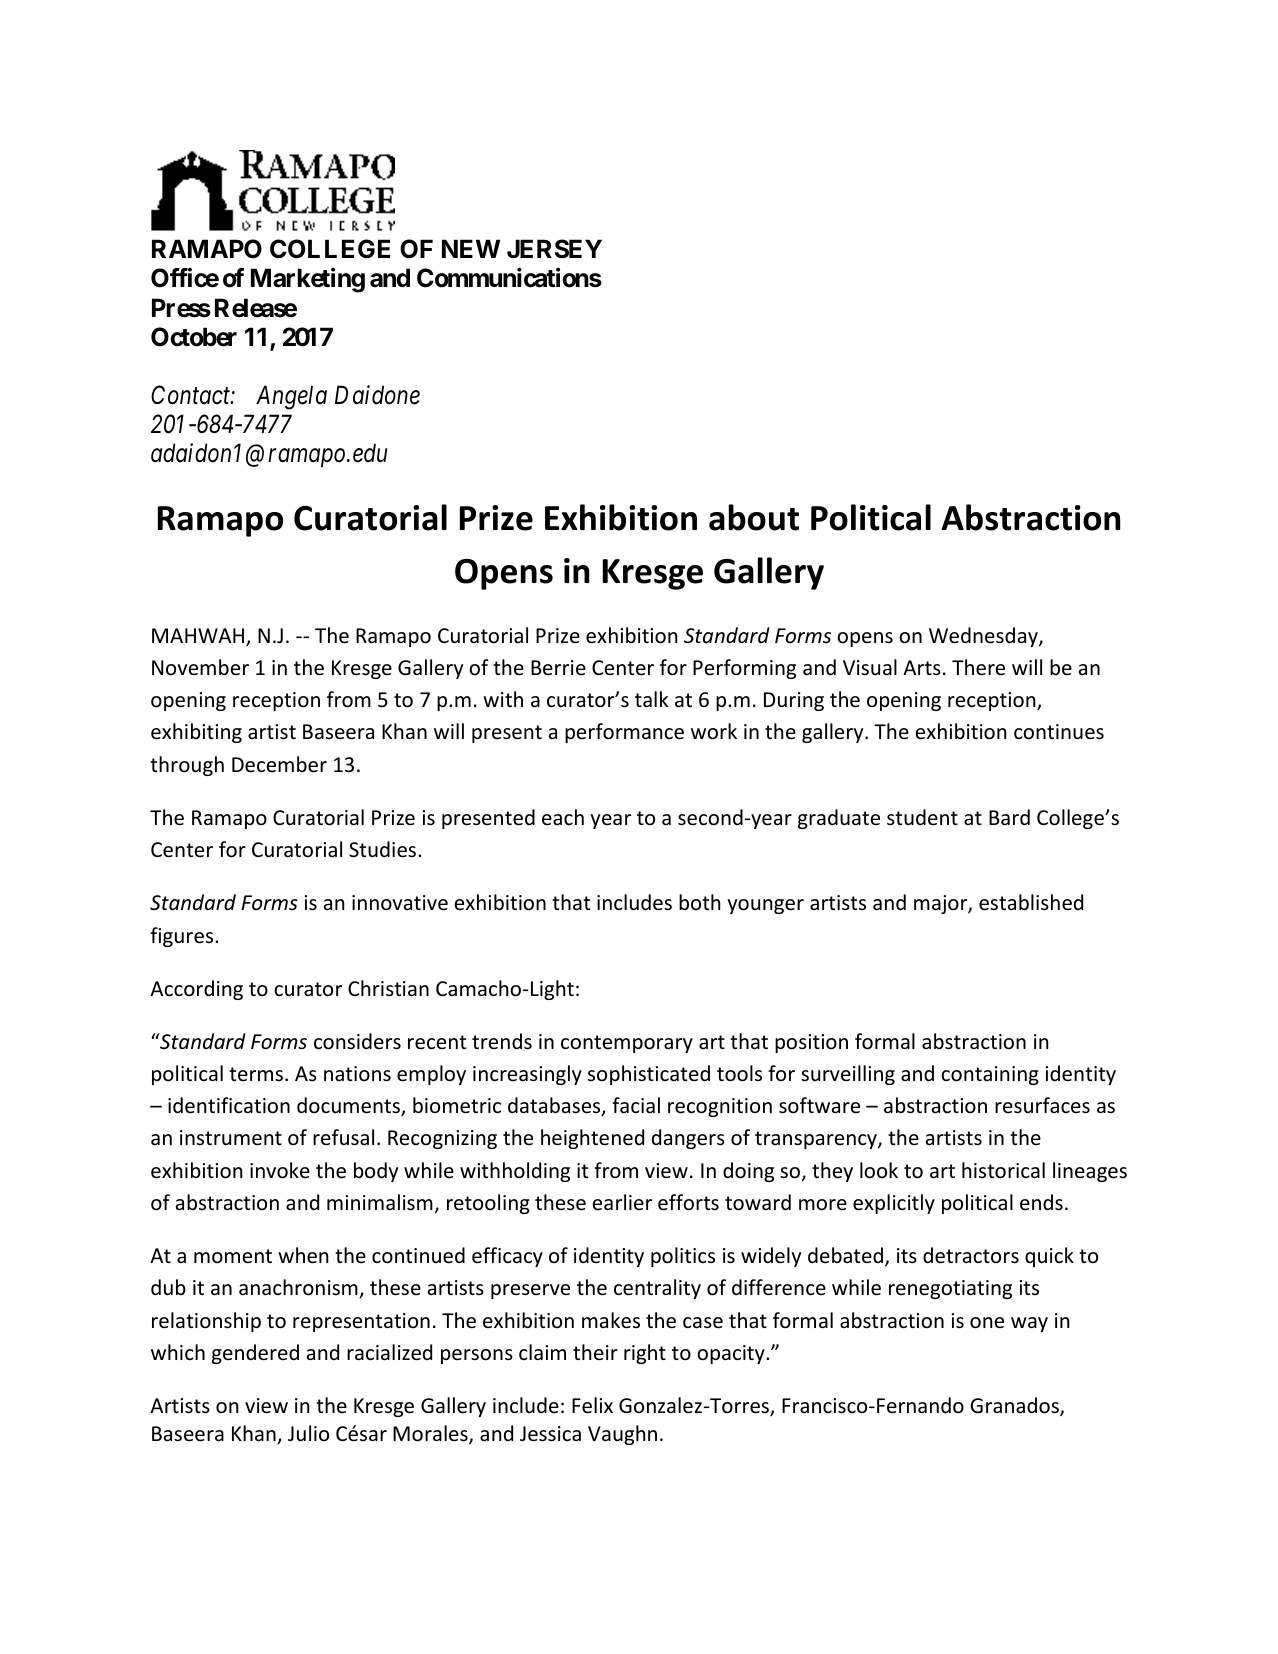 The image size is (1278, 1654). I want to click on Studies, so click(384, 849).
